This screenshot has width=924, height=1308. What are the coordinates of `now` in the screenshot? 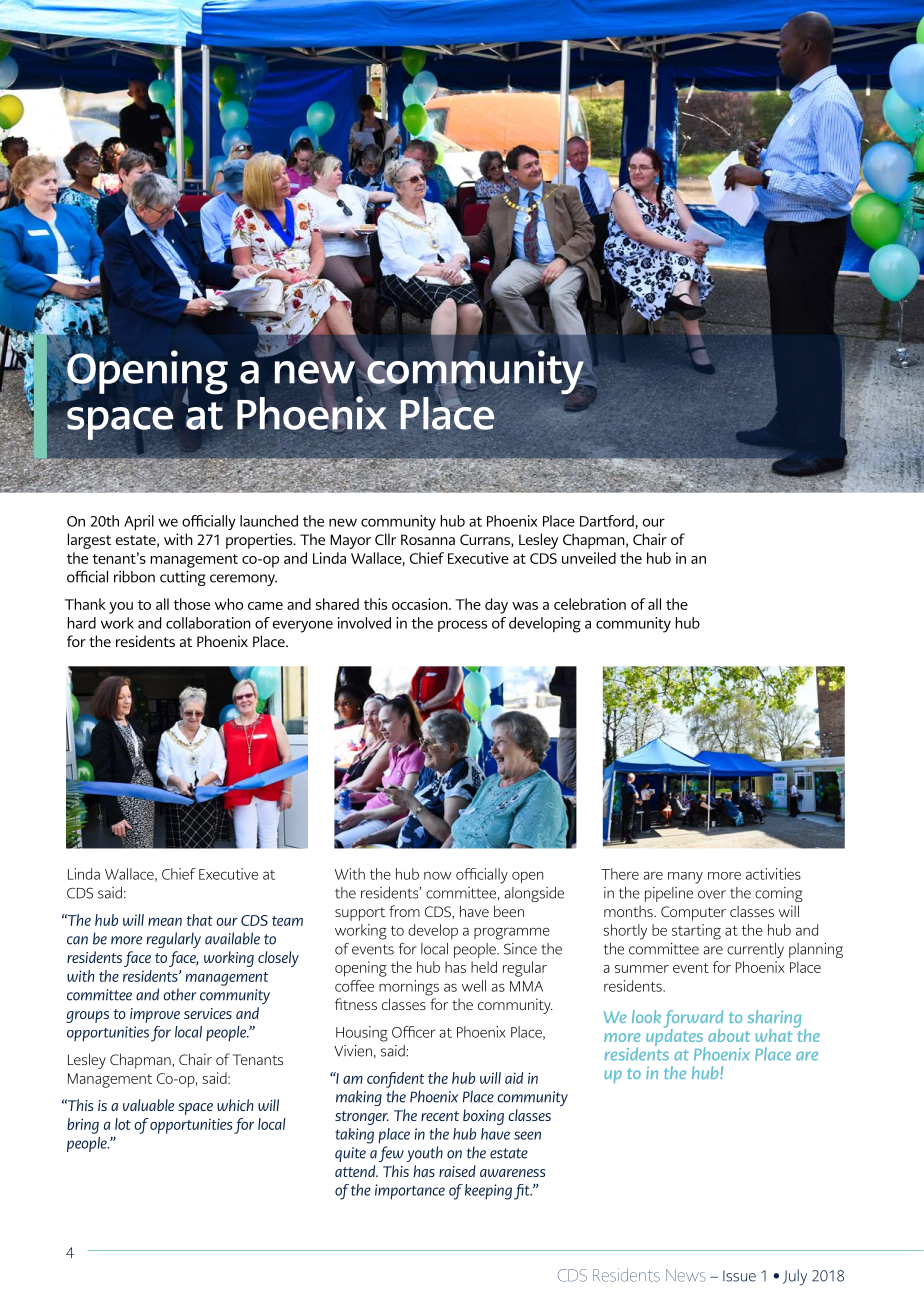 It's located at (437, 876).
